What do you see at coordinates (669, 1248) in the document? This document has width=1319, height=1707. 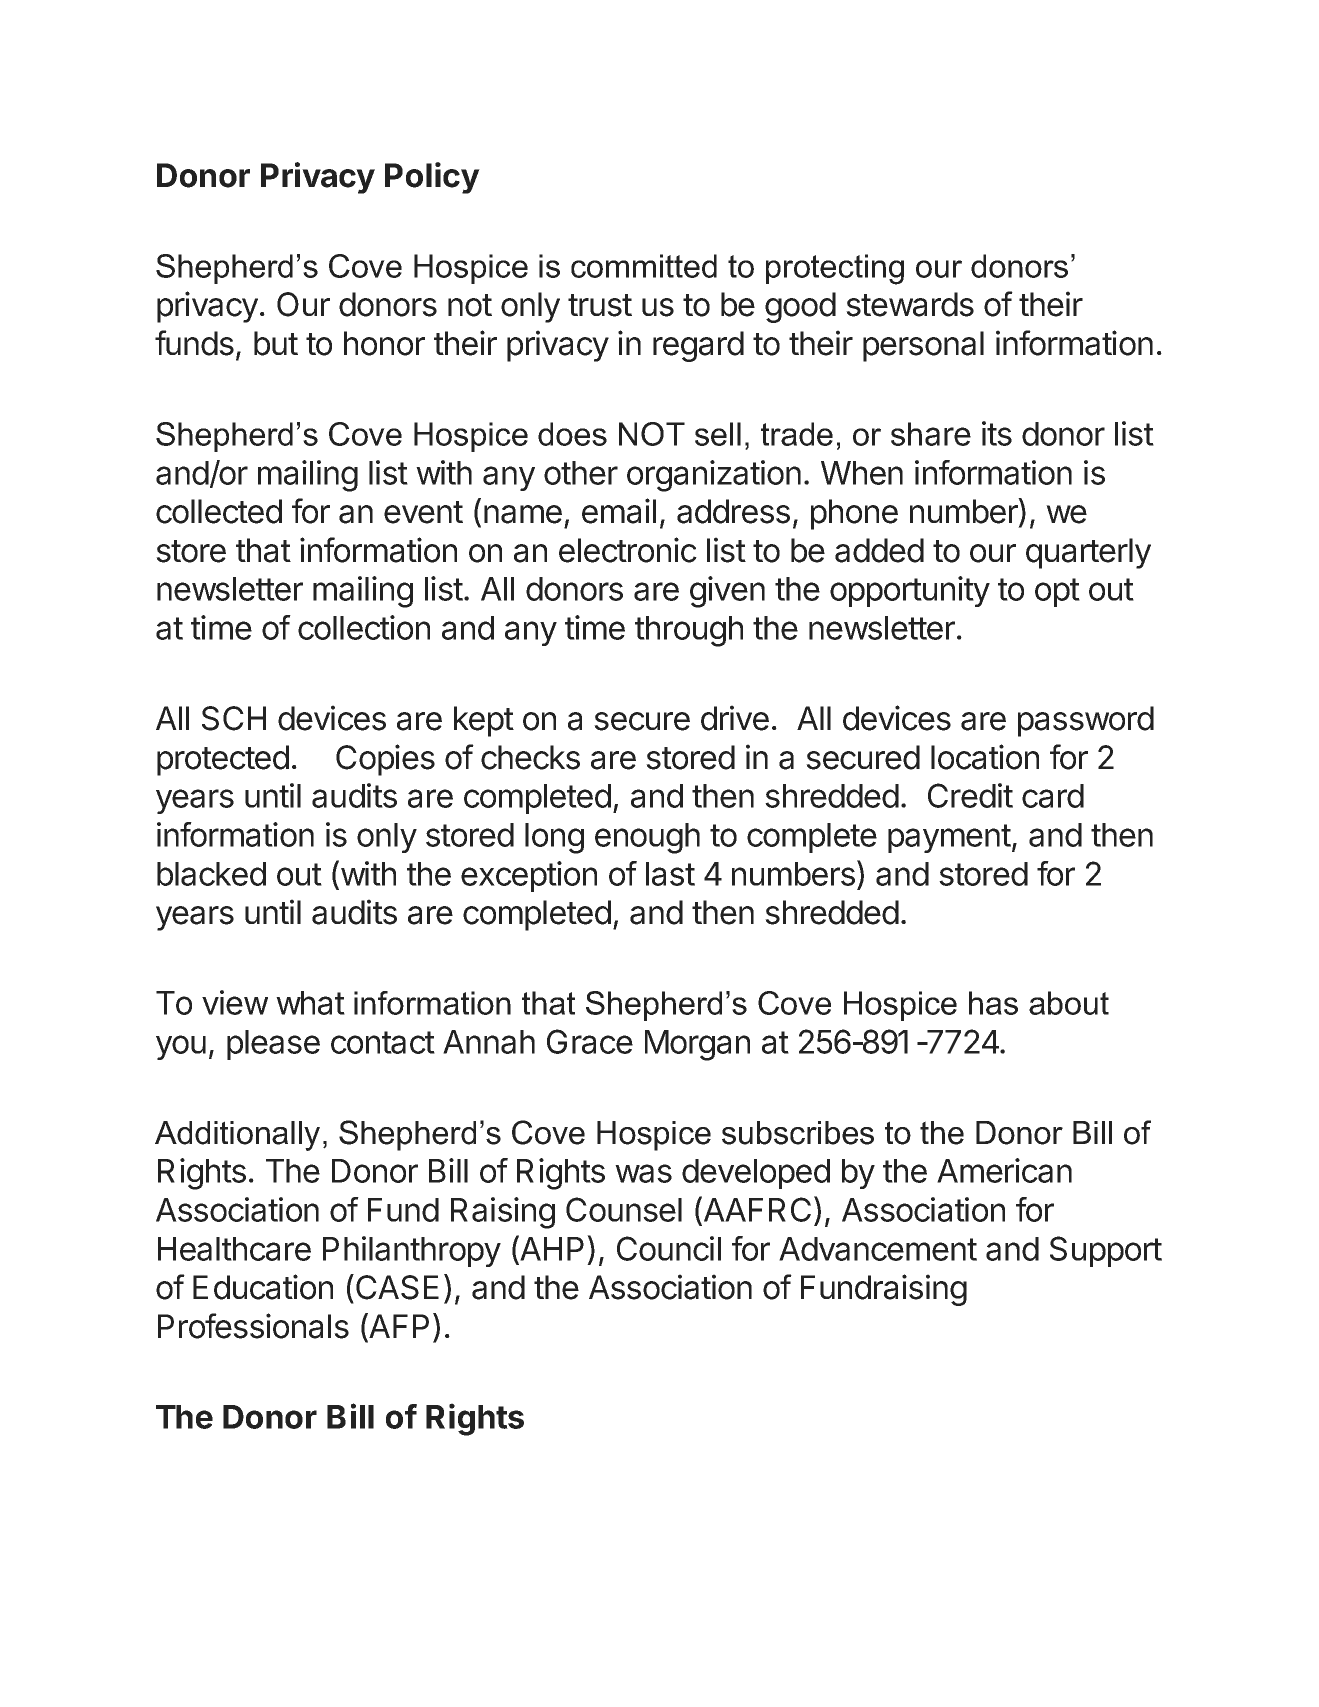 I see `Council` at bounding box center [669, 1248].
